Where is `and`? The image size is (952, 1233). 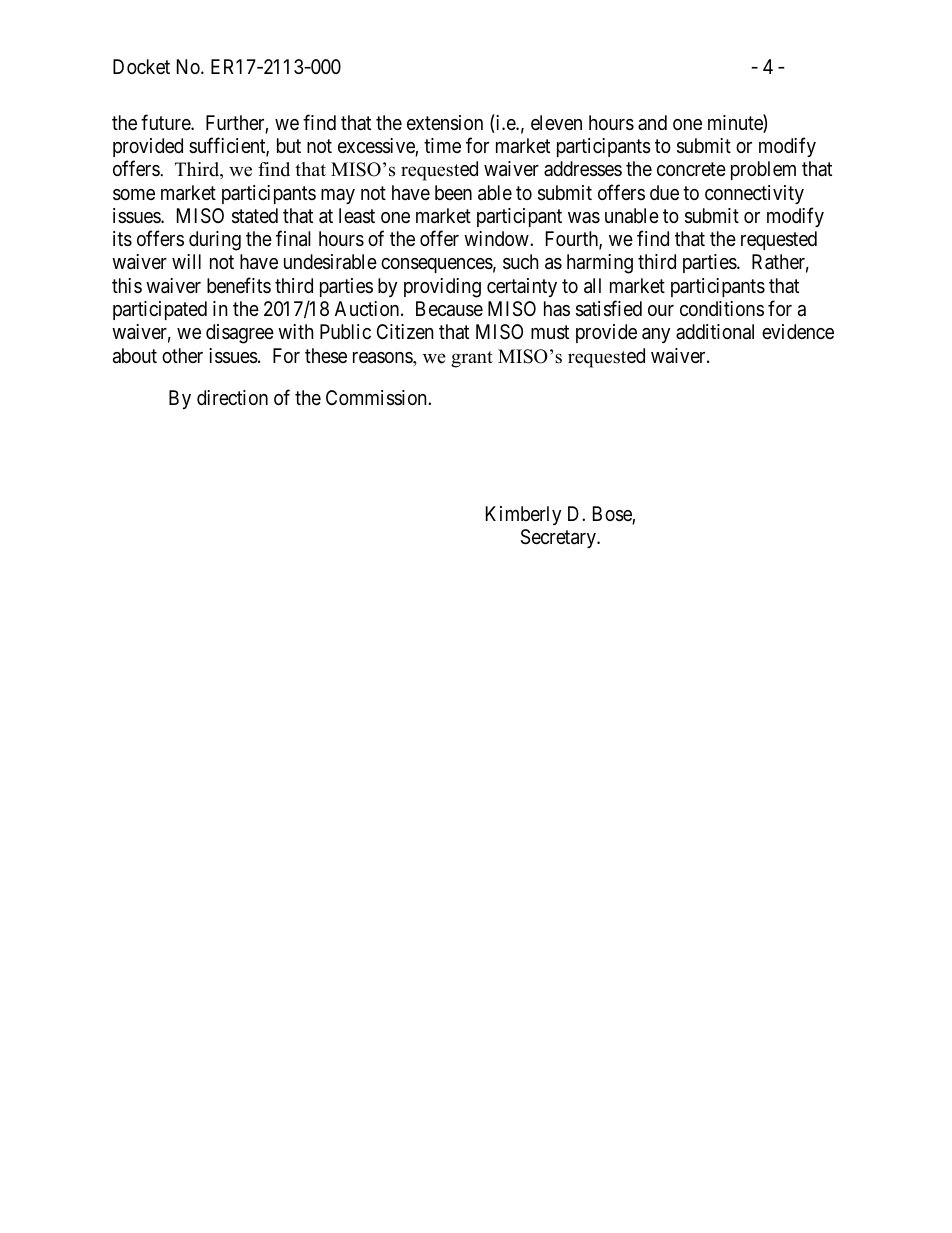 and is located at coordinates (652, 122).
